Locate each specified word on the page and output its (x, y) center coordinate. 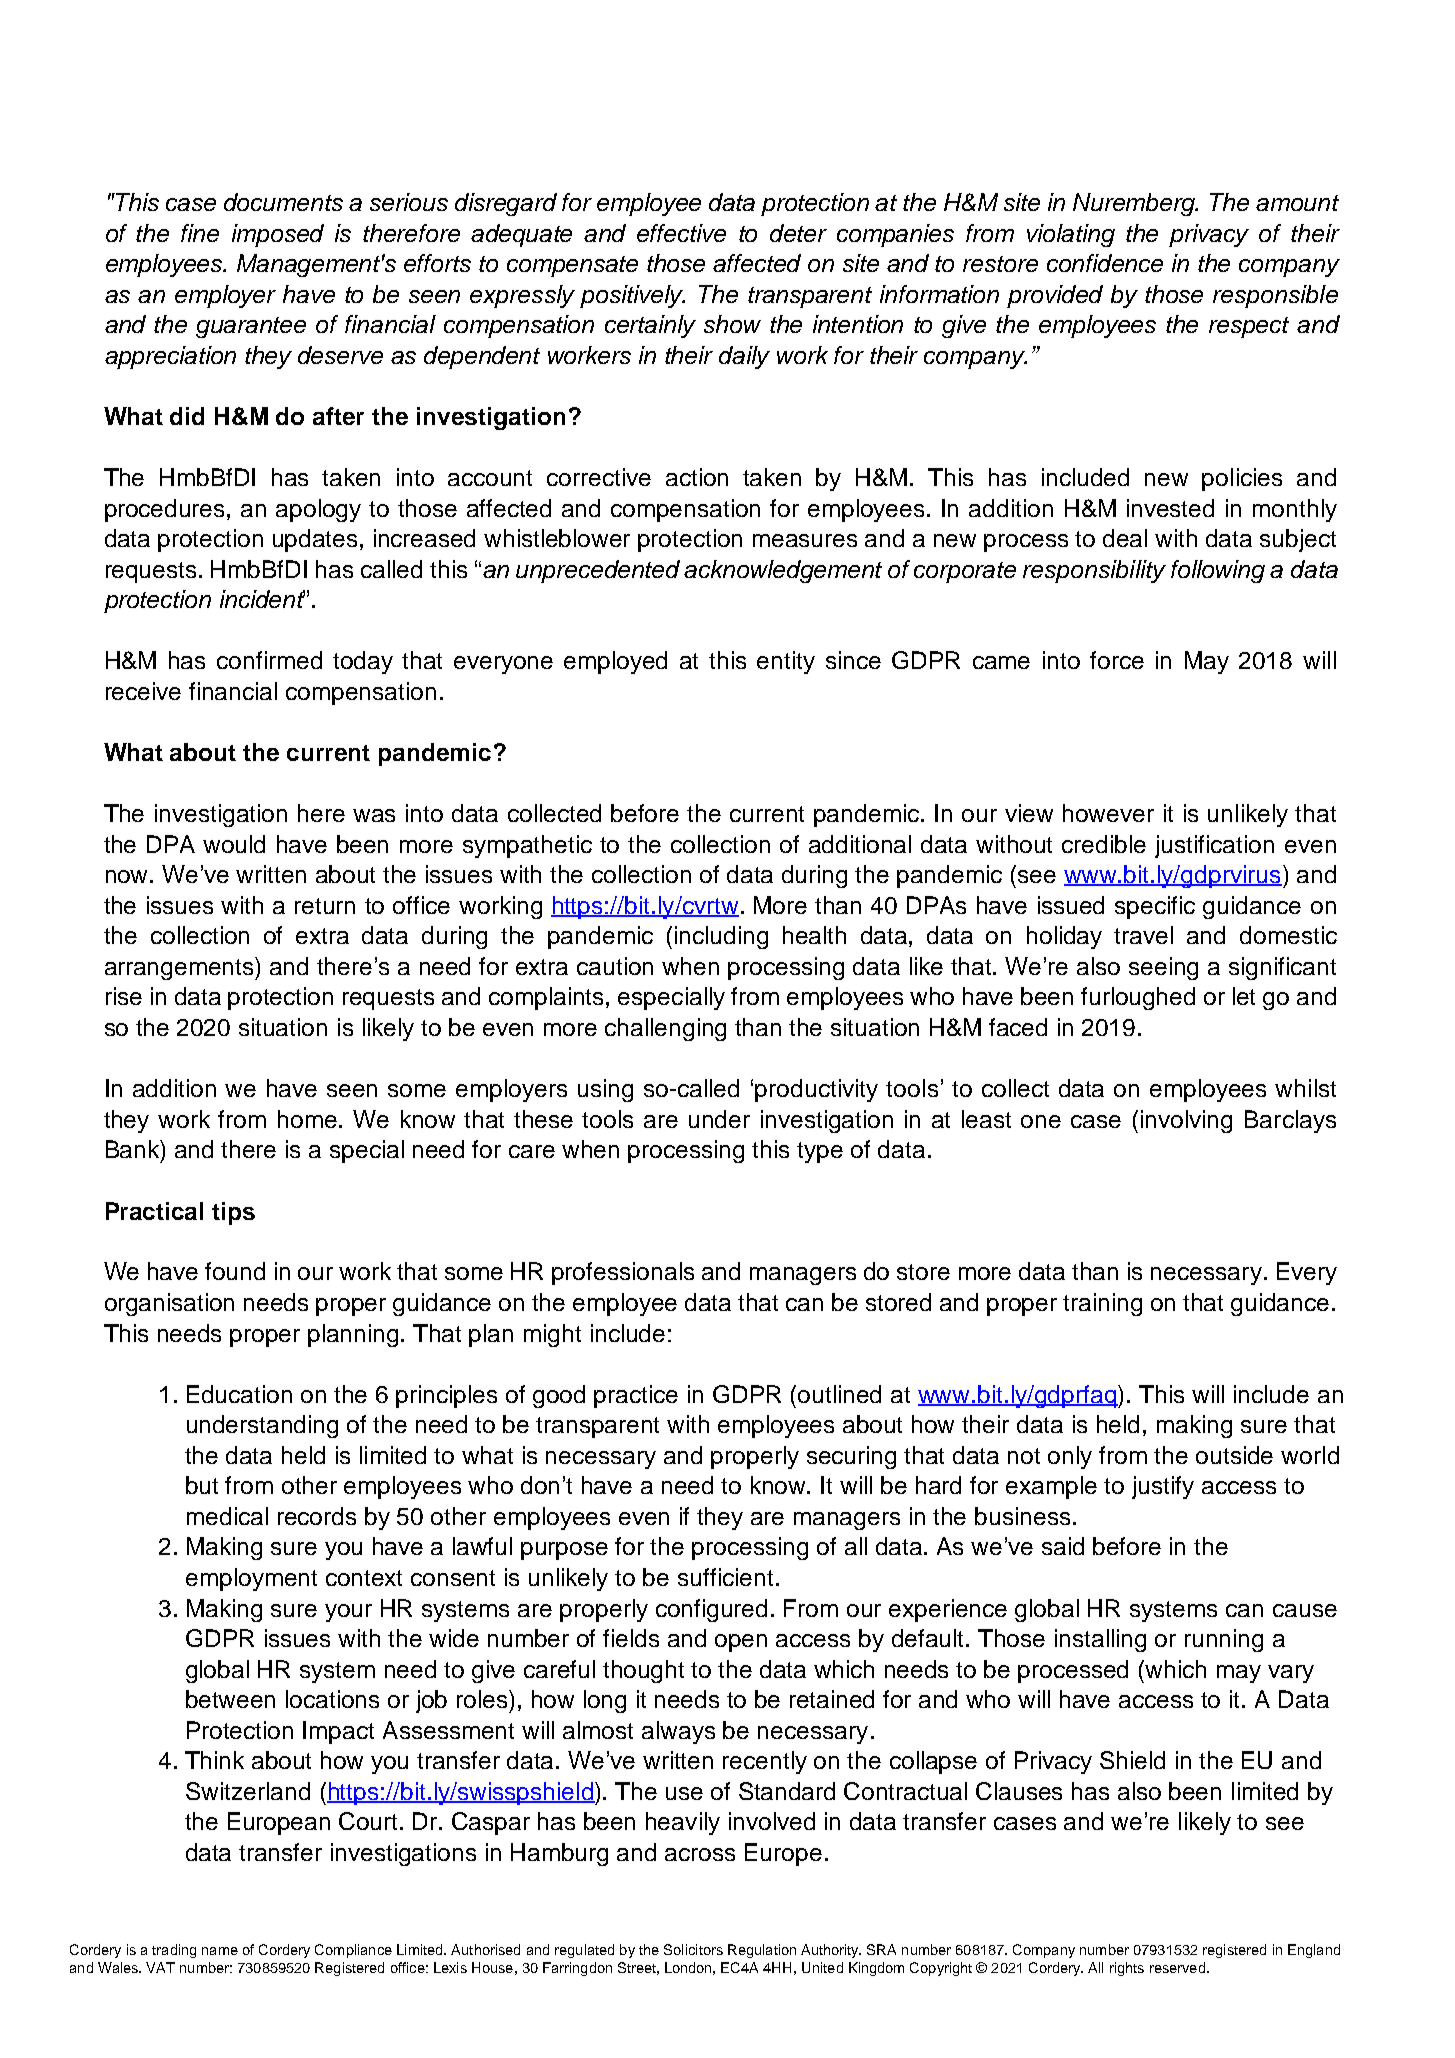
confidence (1105, 263)
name (220, 1951)
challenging (665, 1029)
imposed (278, 235)
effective (681, 233)
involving (1186, 1121)
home (309, 1119)
